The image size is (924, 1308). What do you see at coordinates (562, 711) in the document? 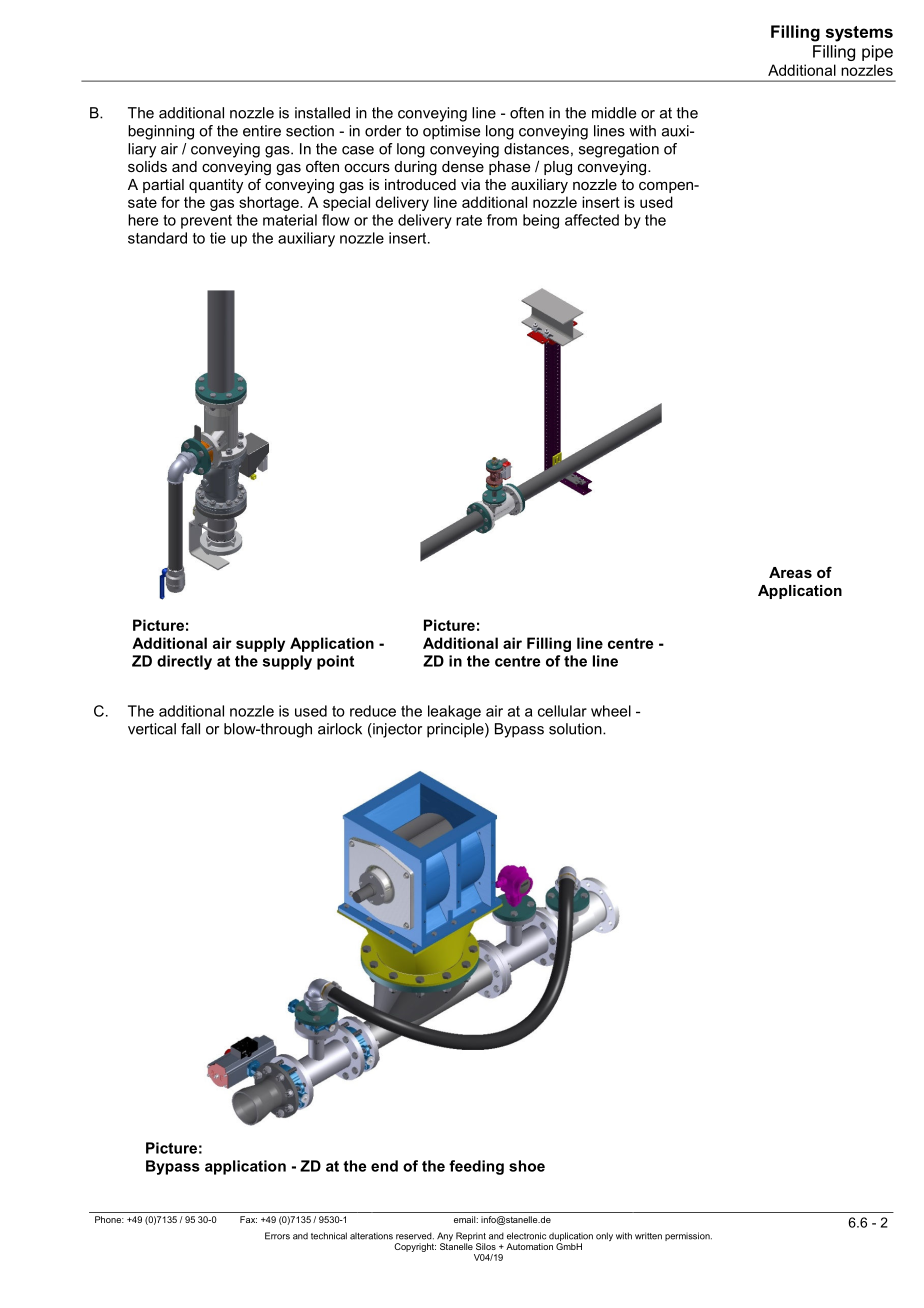
I see `cellular` at bounding box center [562, 711].
